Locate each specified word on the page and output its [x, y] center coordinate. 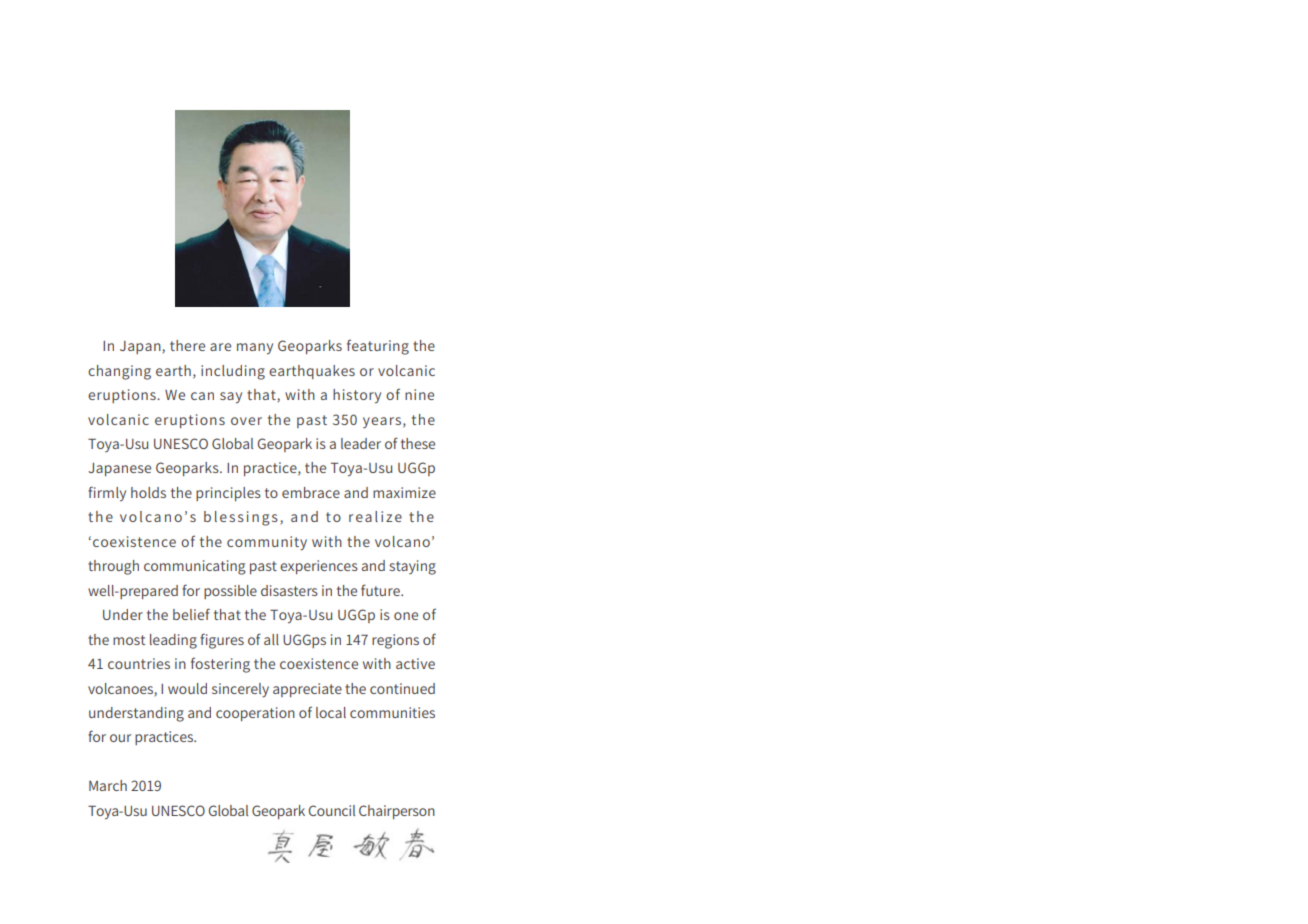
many [255, 349]
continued [402, 688]
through [113, 567]
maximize [404, 492]
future [381, 590]
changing [119, 372]
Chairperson [397, 812]
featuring [378, 347]
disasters [289, 590]
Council [332, 810]
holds [148, 492]
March [108, 785]
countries [139, 663]
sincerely [240, 690]
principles [228, 494]
